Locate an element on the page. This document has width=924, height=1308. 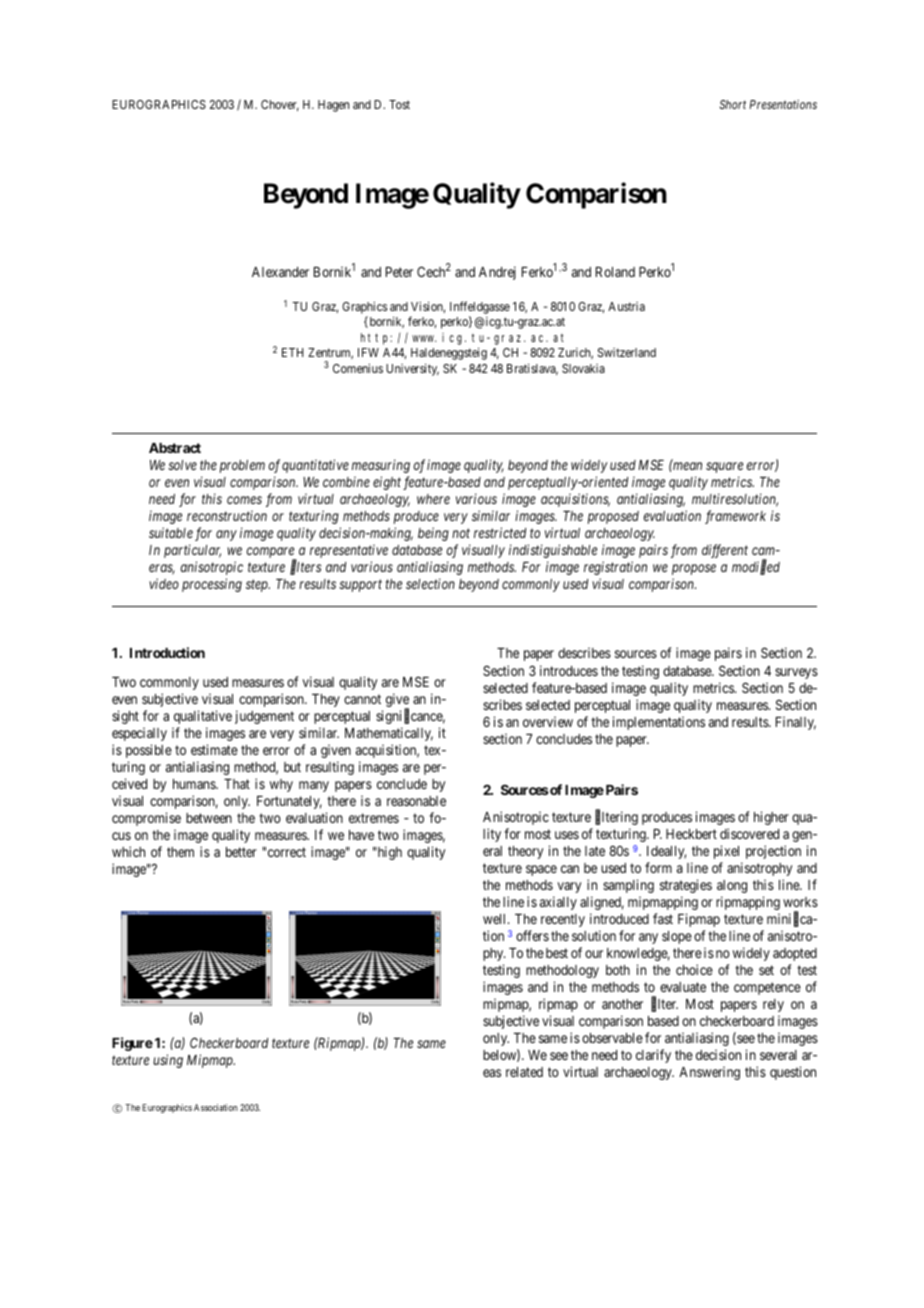
using is located at coordinates (168, 1061).
